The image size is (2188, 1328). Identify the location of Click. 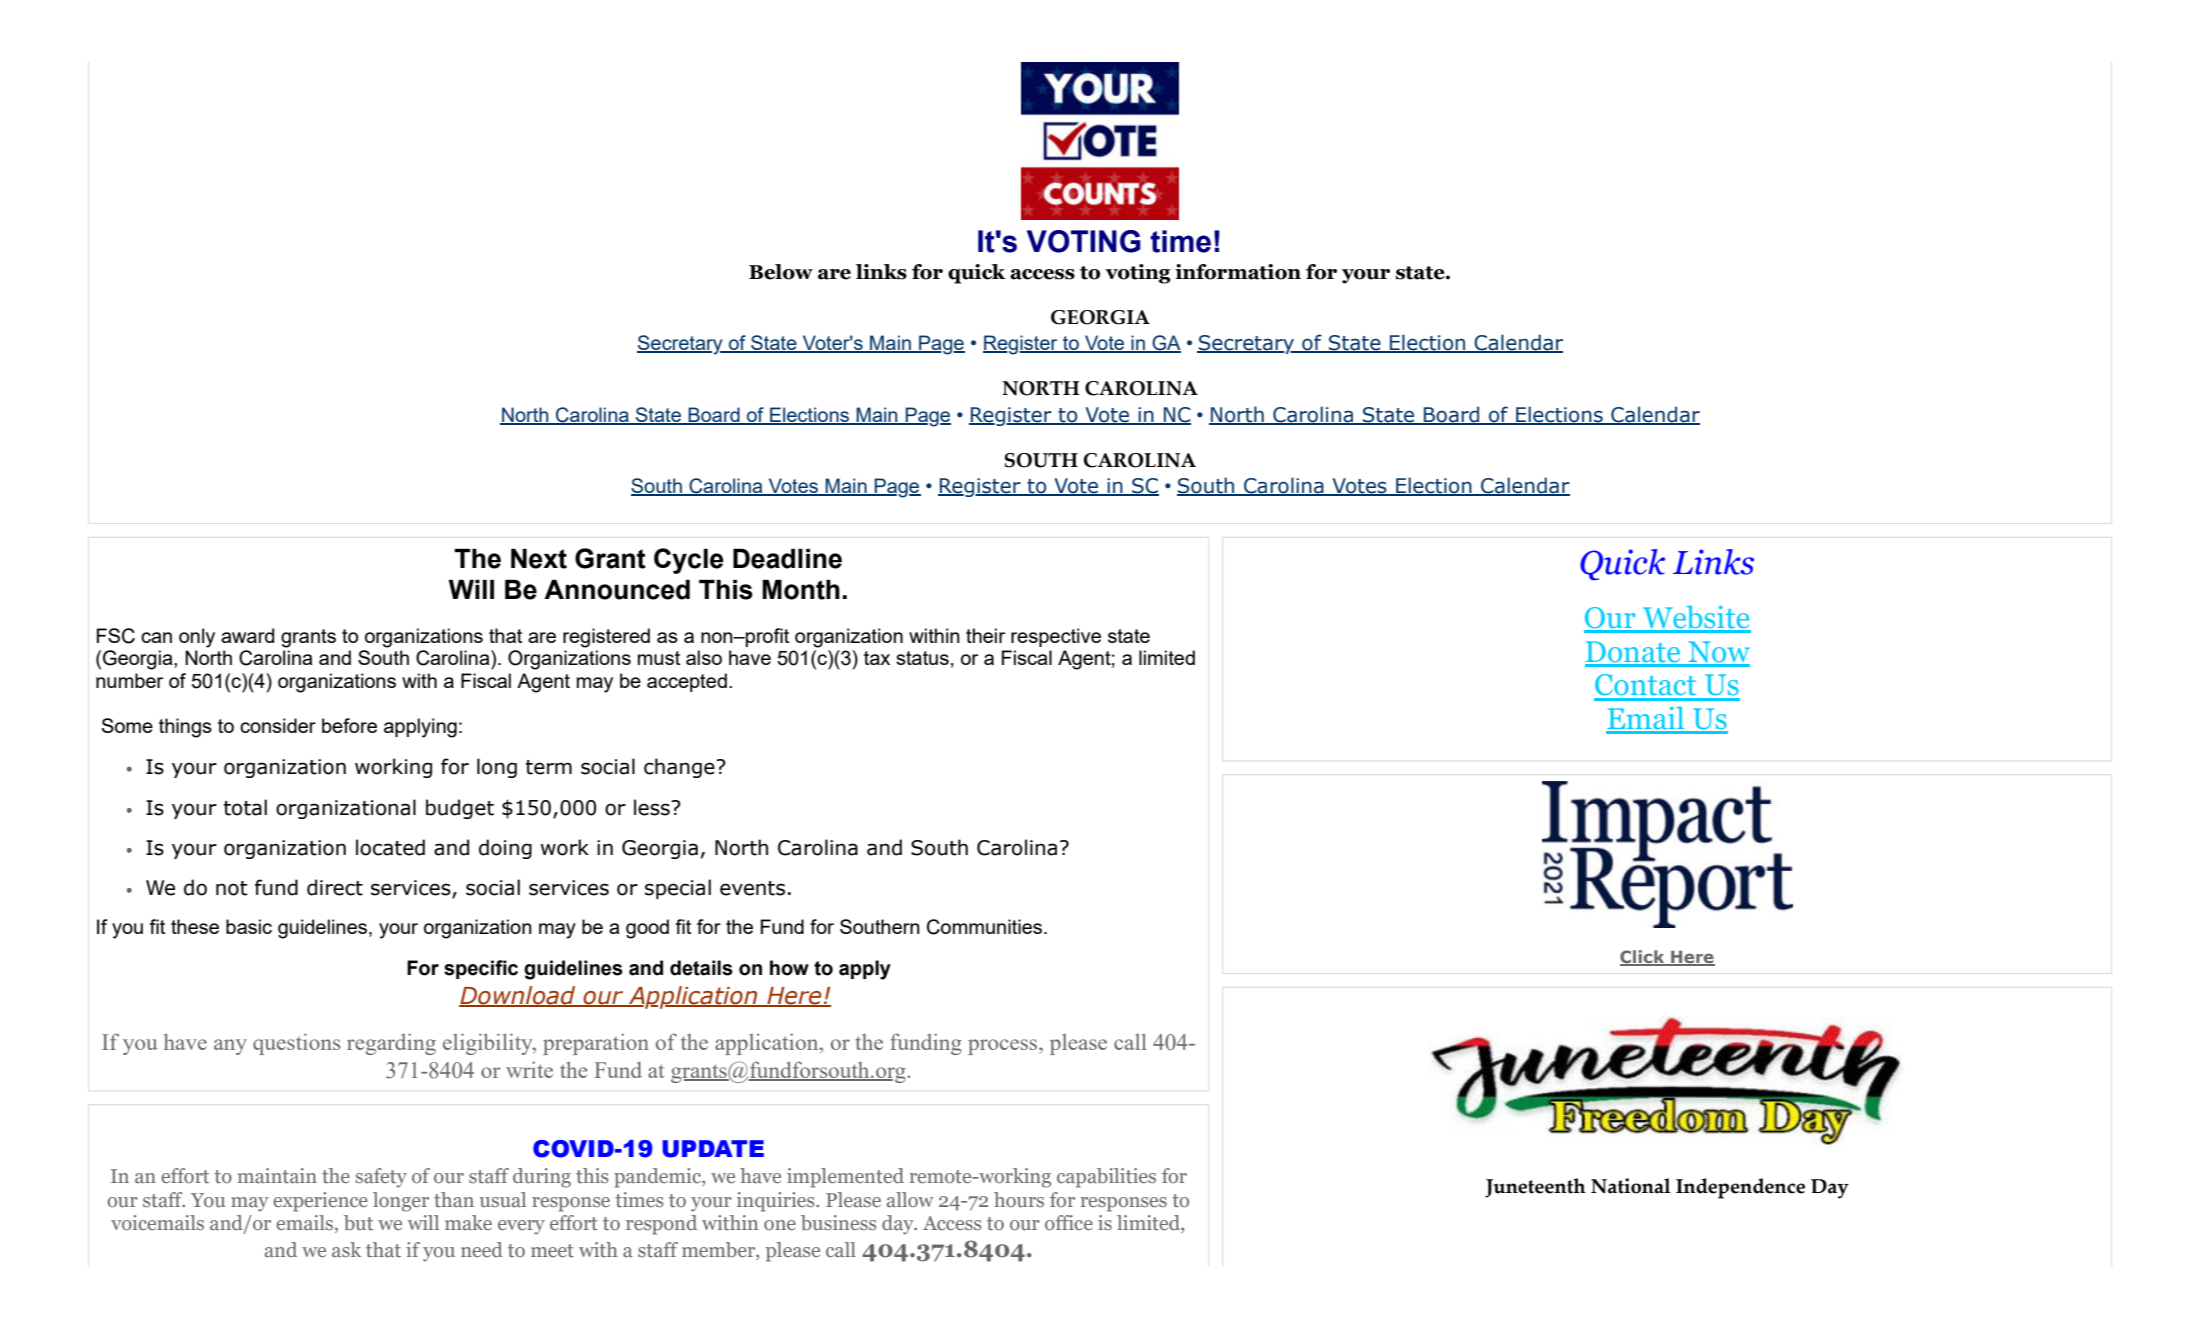
(1643, 958).
